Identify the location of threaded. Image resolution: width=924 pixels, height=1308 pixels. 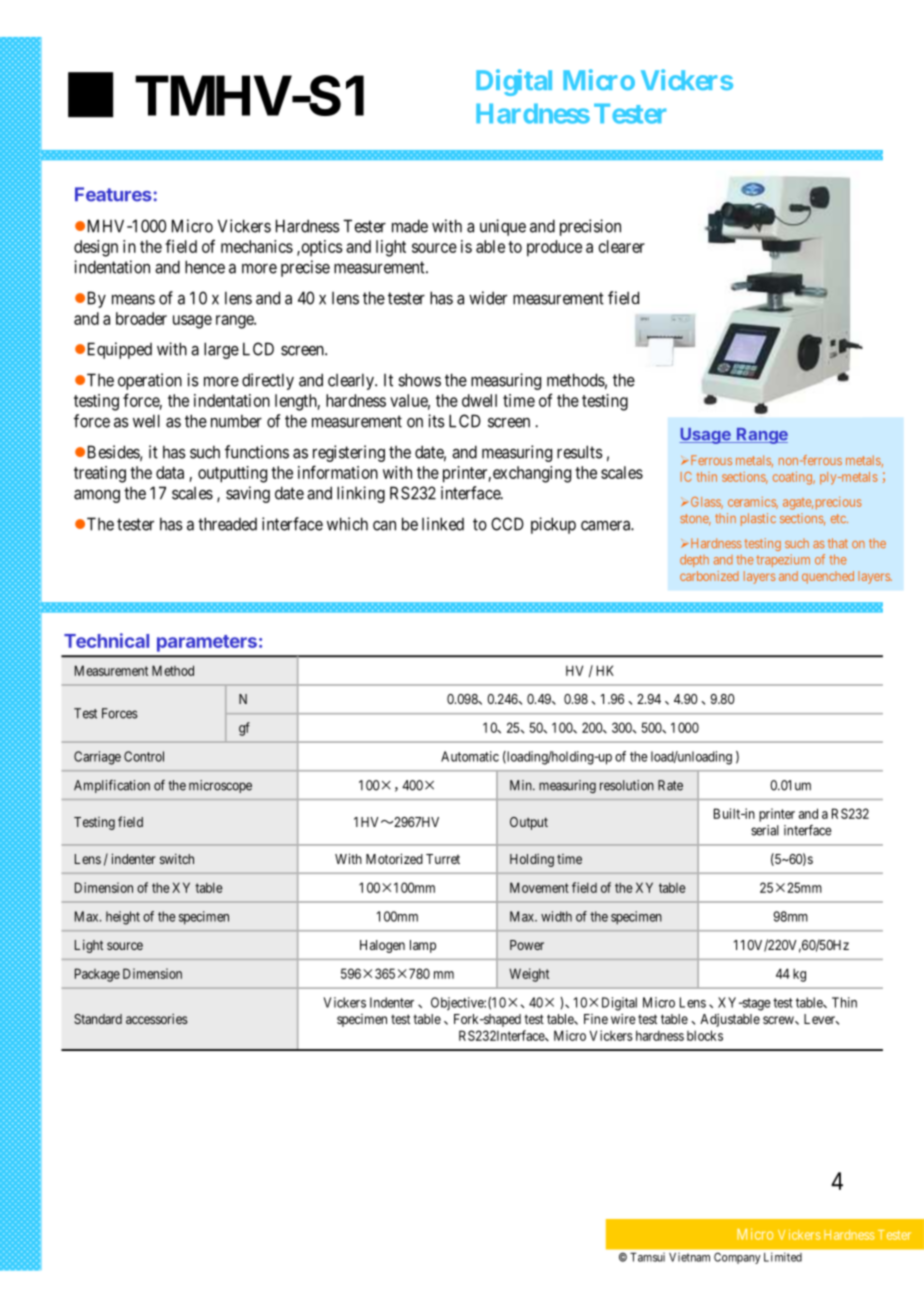
(227, 524).
